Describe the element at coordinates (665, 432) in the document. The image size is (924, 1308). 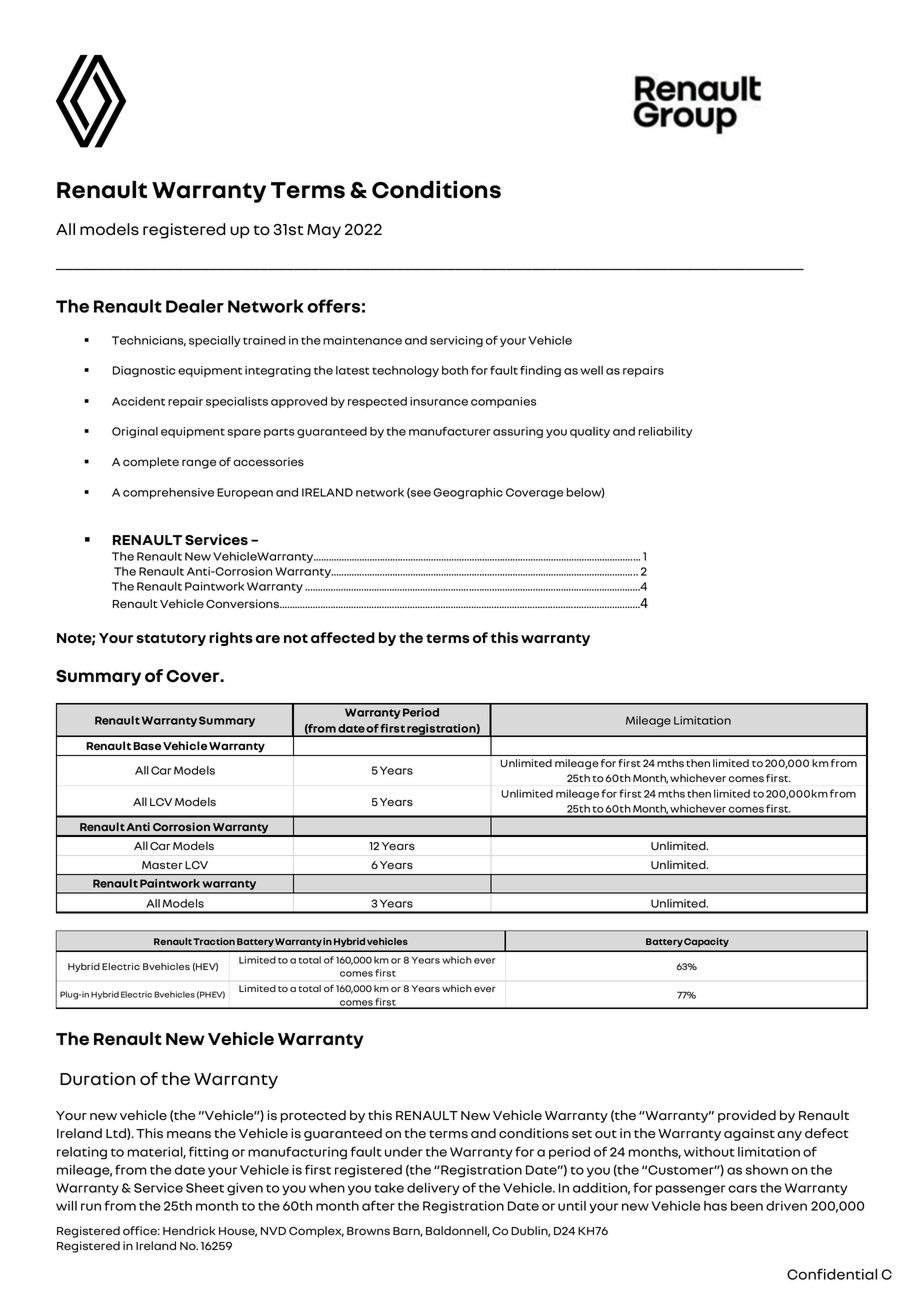
I see `reliability` at that location.
